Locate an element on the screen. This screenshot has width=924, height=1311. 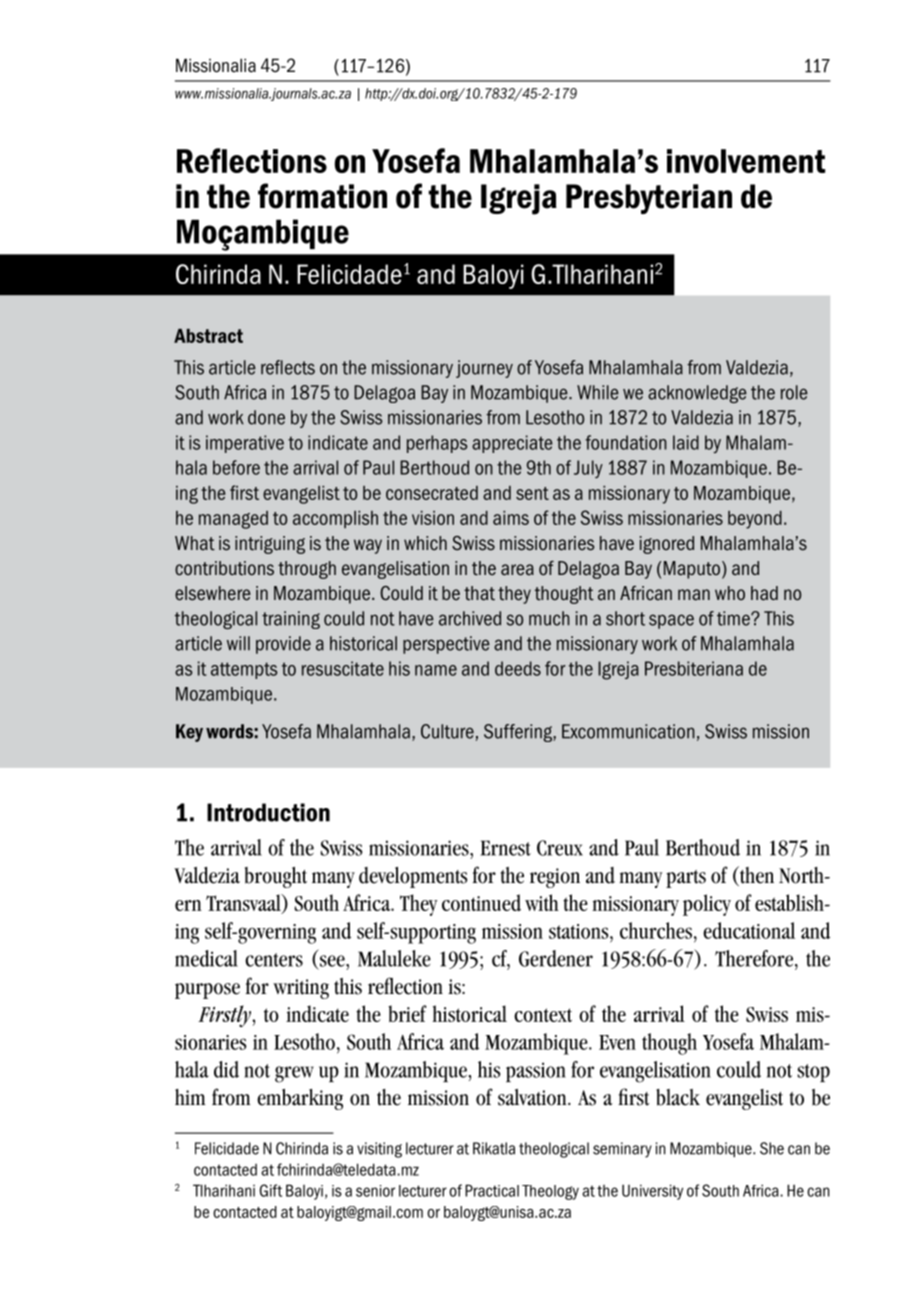
involvement is located at coordinates (746, 161).
